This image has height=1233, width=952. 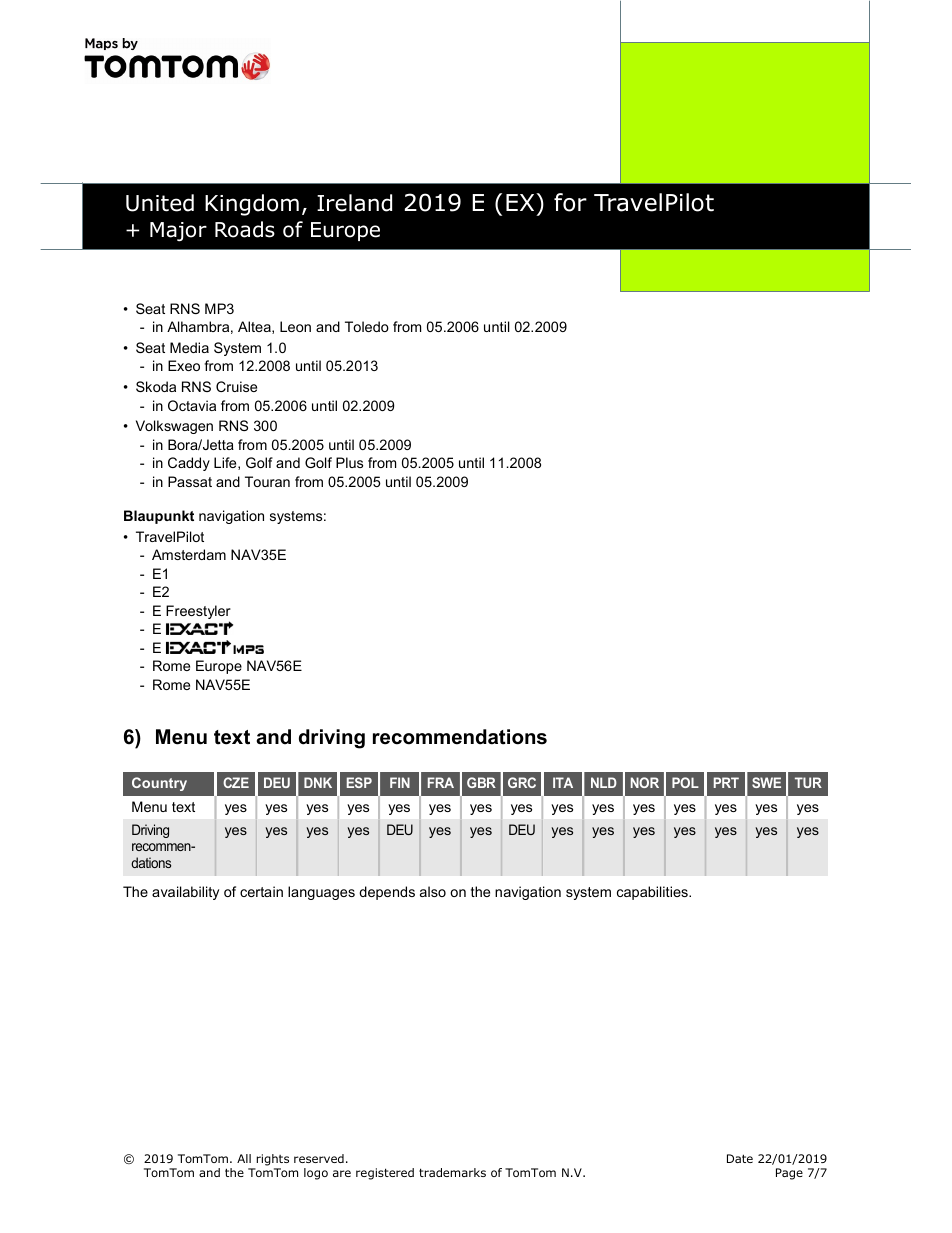 I want to click on SWE, so click(x=766, y=782).
